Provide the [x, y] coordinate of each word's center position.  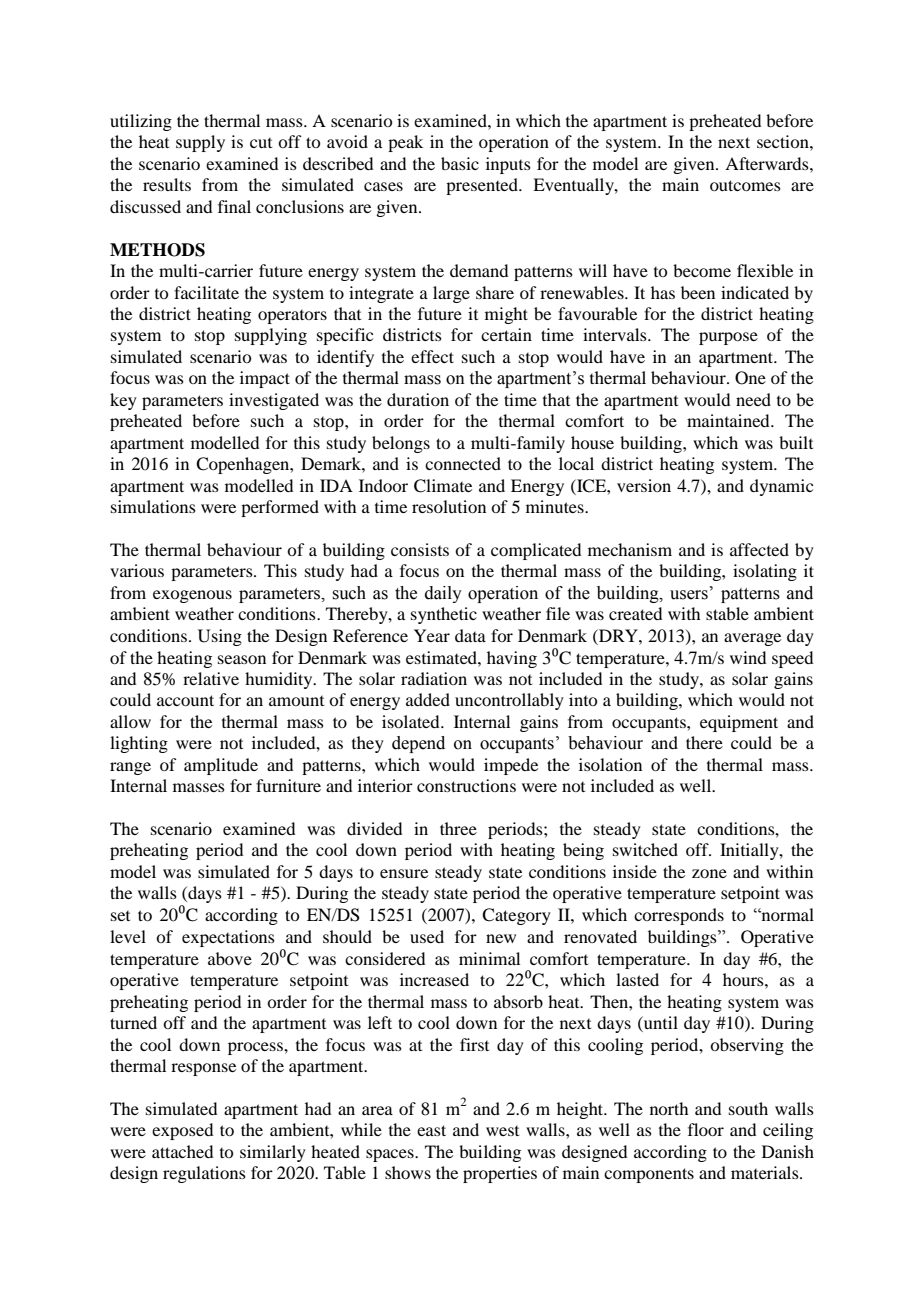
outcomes [745, 185]
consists [420, 549]
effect [432, 356]
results [167, 184]
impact [265, 379]
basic [460, 163]
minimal [489, 958]
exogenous [192, 596]
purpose [728, 338]
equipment [739, 723]
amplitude [221, 766]
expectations [228, 938]
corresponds [679, 916]
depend [418, 744]
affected [759, 549]
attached [182, 1151]
